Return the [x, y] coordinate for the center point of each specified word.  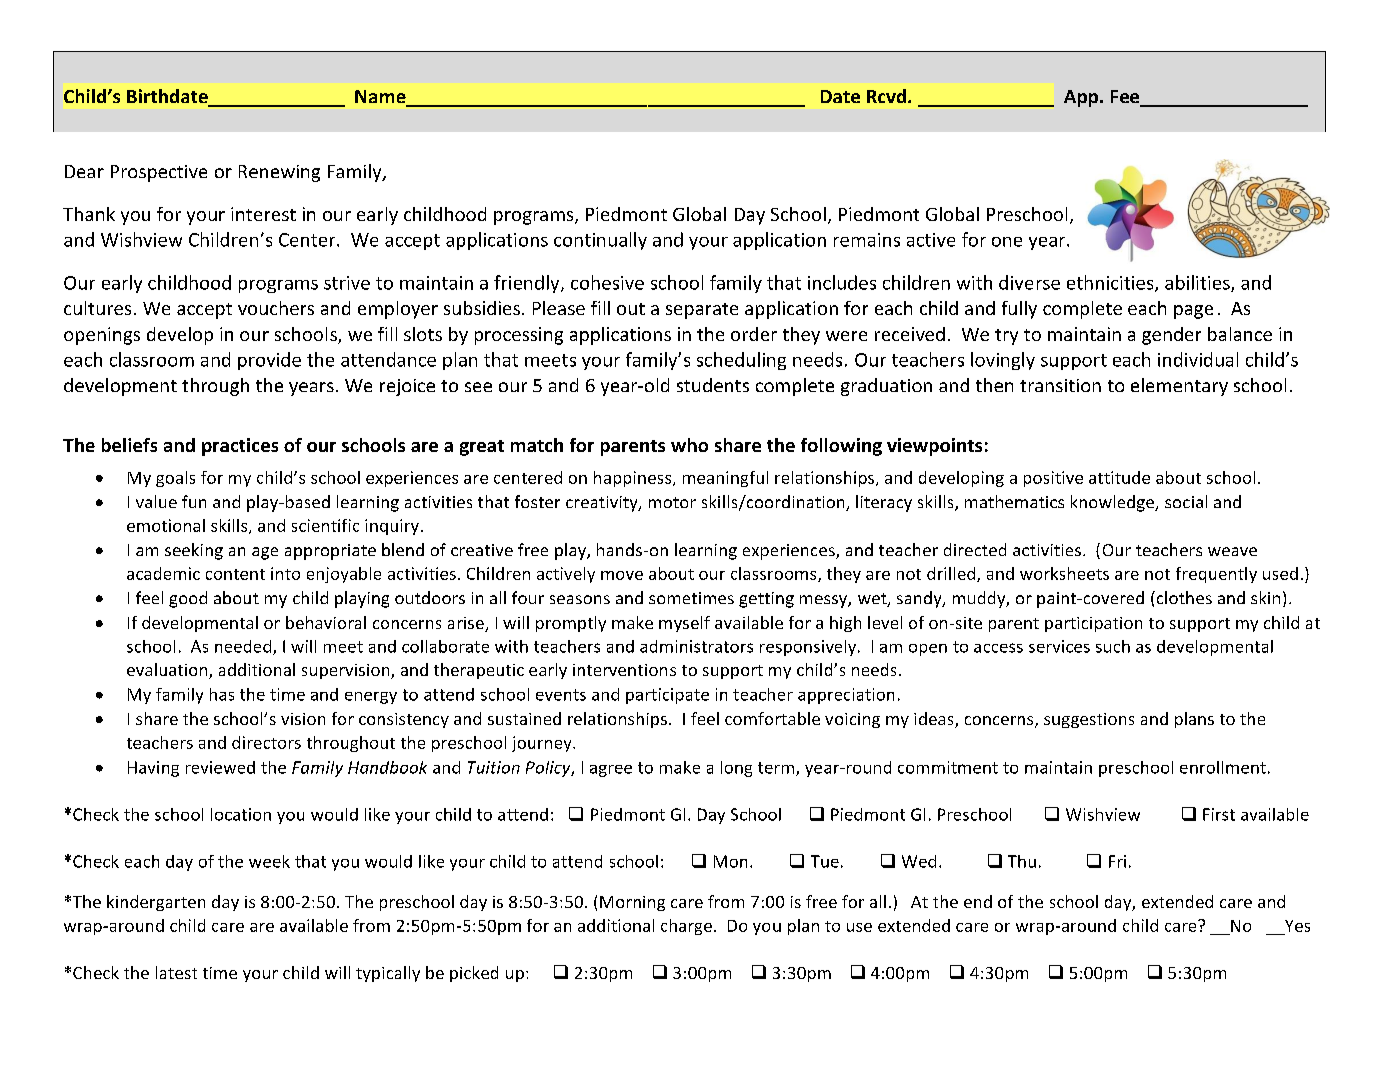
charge [686, 927]
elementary [1179, 387]
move [622, 575]
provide [269, 361]
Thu [1022, 861]
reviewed [220, 767]
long [736, 769]
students [713, 385]
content [235, 574]
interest [263, 214]
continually [600, 241]
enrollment [1223, 767]
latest [176, 972]
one [1007, 242]
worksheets [1064, 573]
